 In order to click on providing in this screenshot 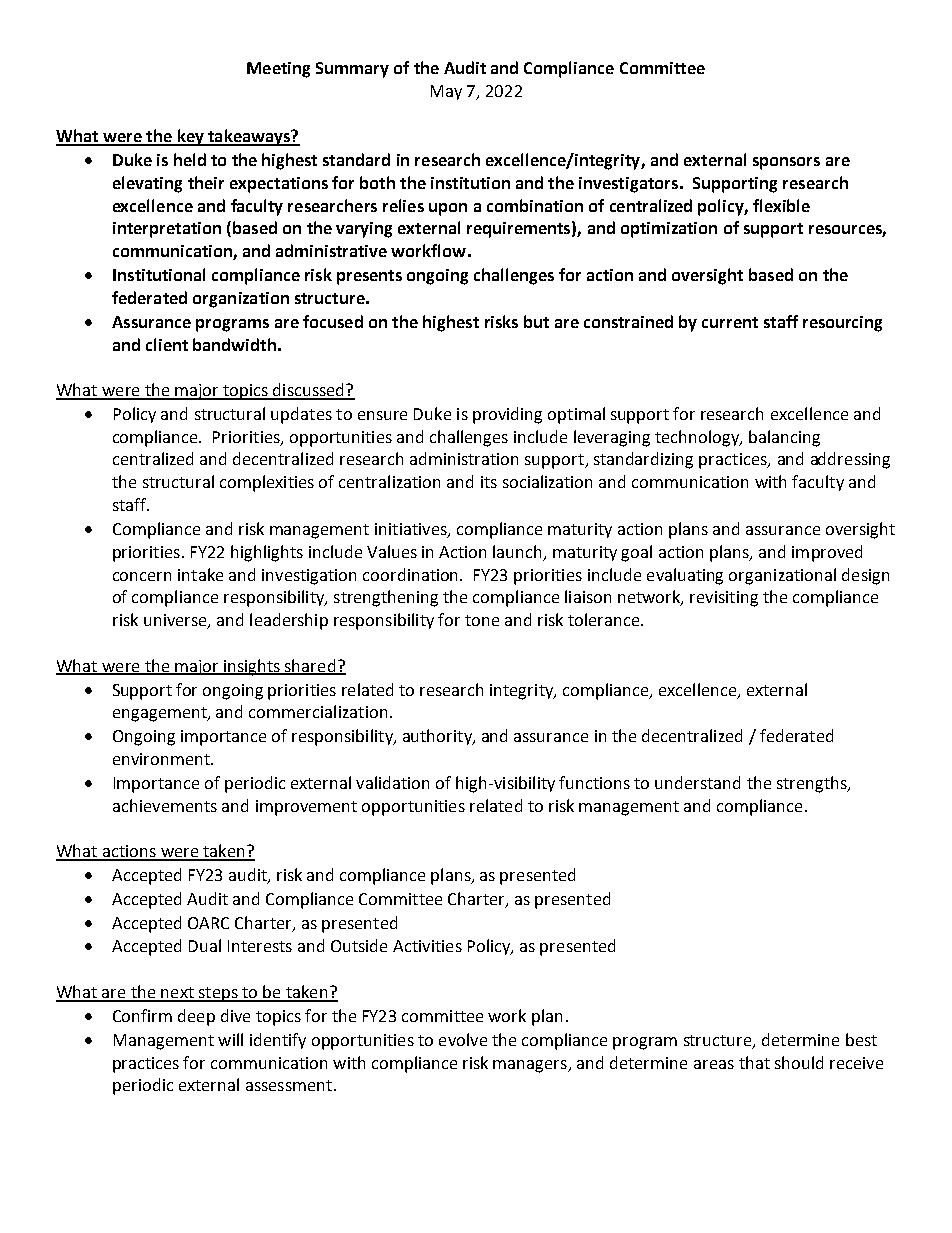, I will do `click(507, 415)`.
